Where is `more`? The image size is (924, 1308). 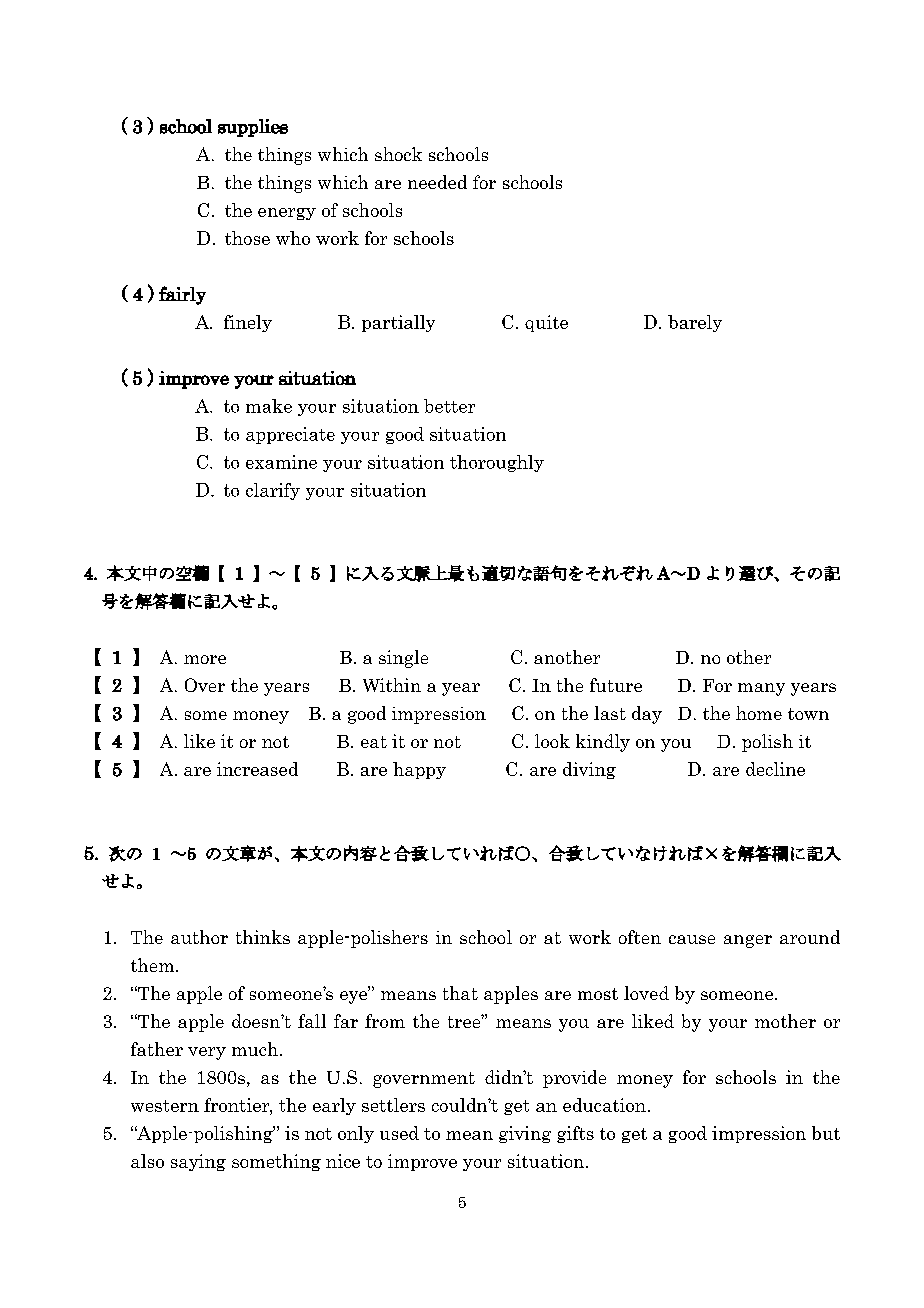 more is located at coordinates (205, 659).
